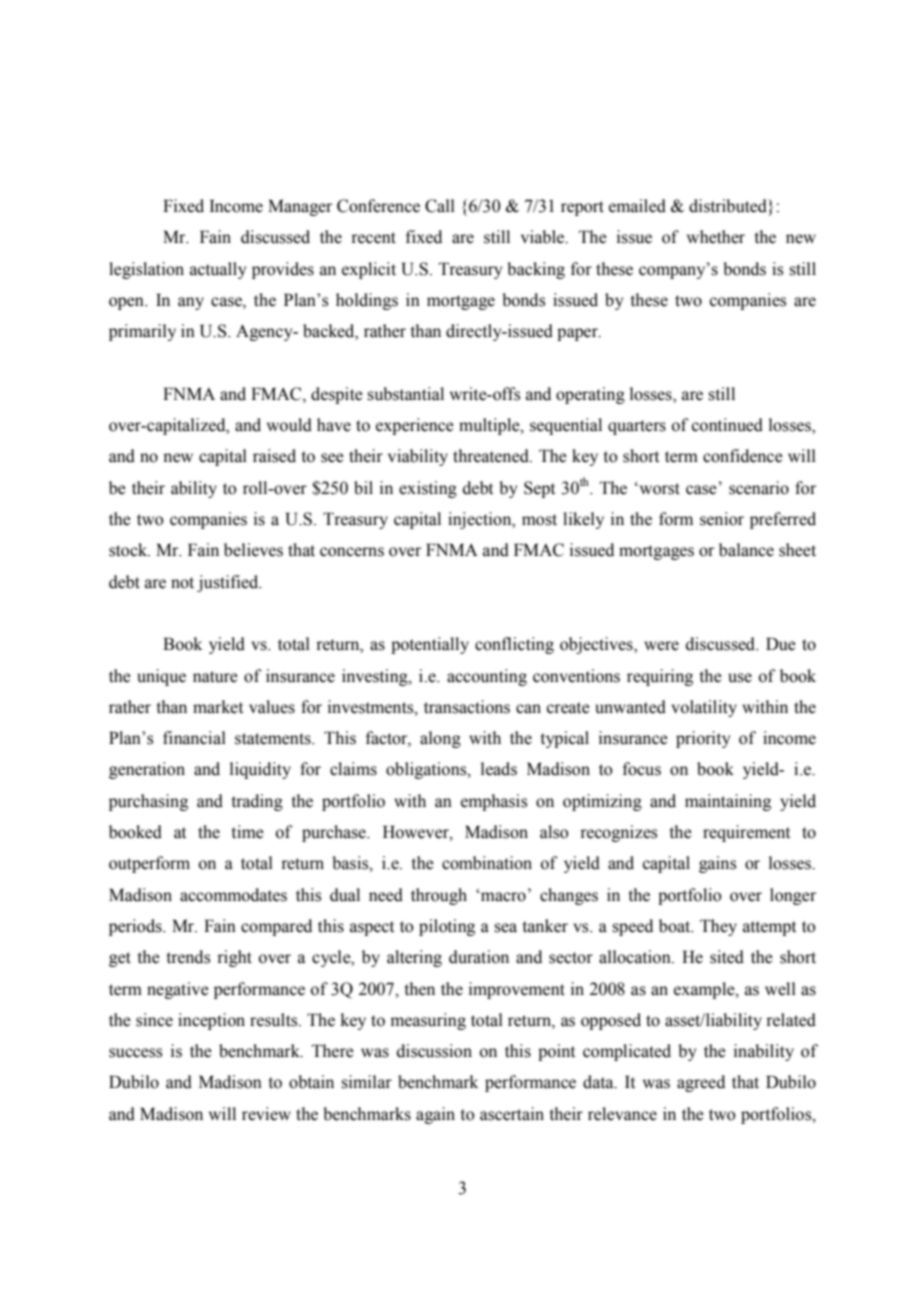 This screenshot has width=924, height=1308. Describe the element at coordinates (494, 802) in the screenshot. I see `emphasis` at that location.
